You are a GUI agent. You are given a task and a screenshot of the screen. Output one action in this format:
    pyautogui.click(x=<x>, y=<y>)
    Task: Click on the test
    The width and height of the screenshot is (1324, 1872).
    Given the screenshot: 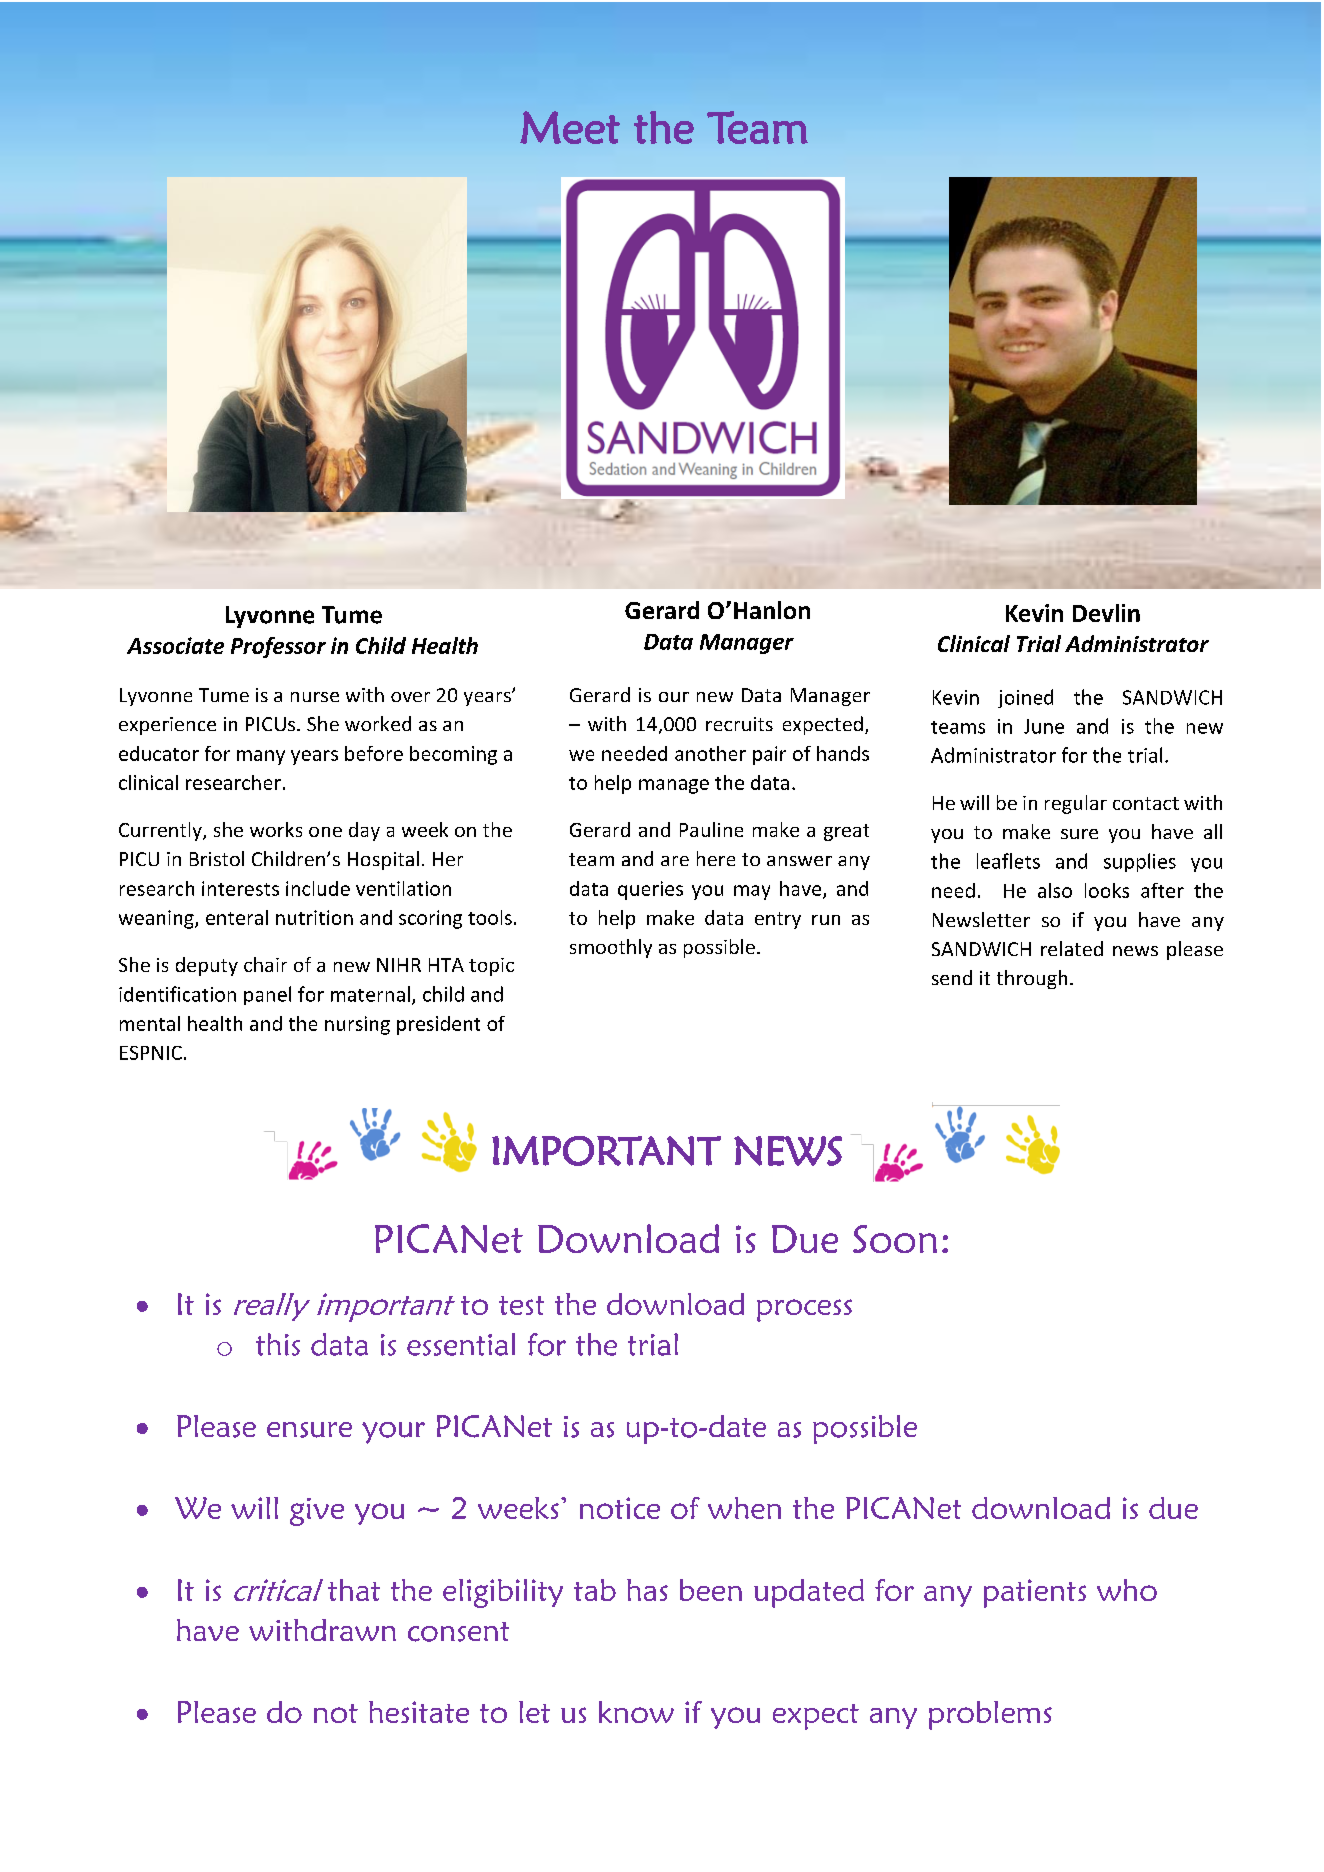 What is the action you would take?
    pyautogui.click(x=521, y=1305)
